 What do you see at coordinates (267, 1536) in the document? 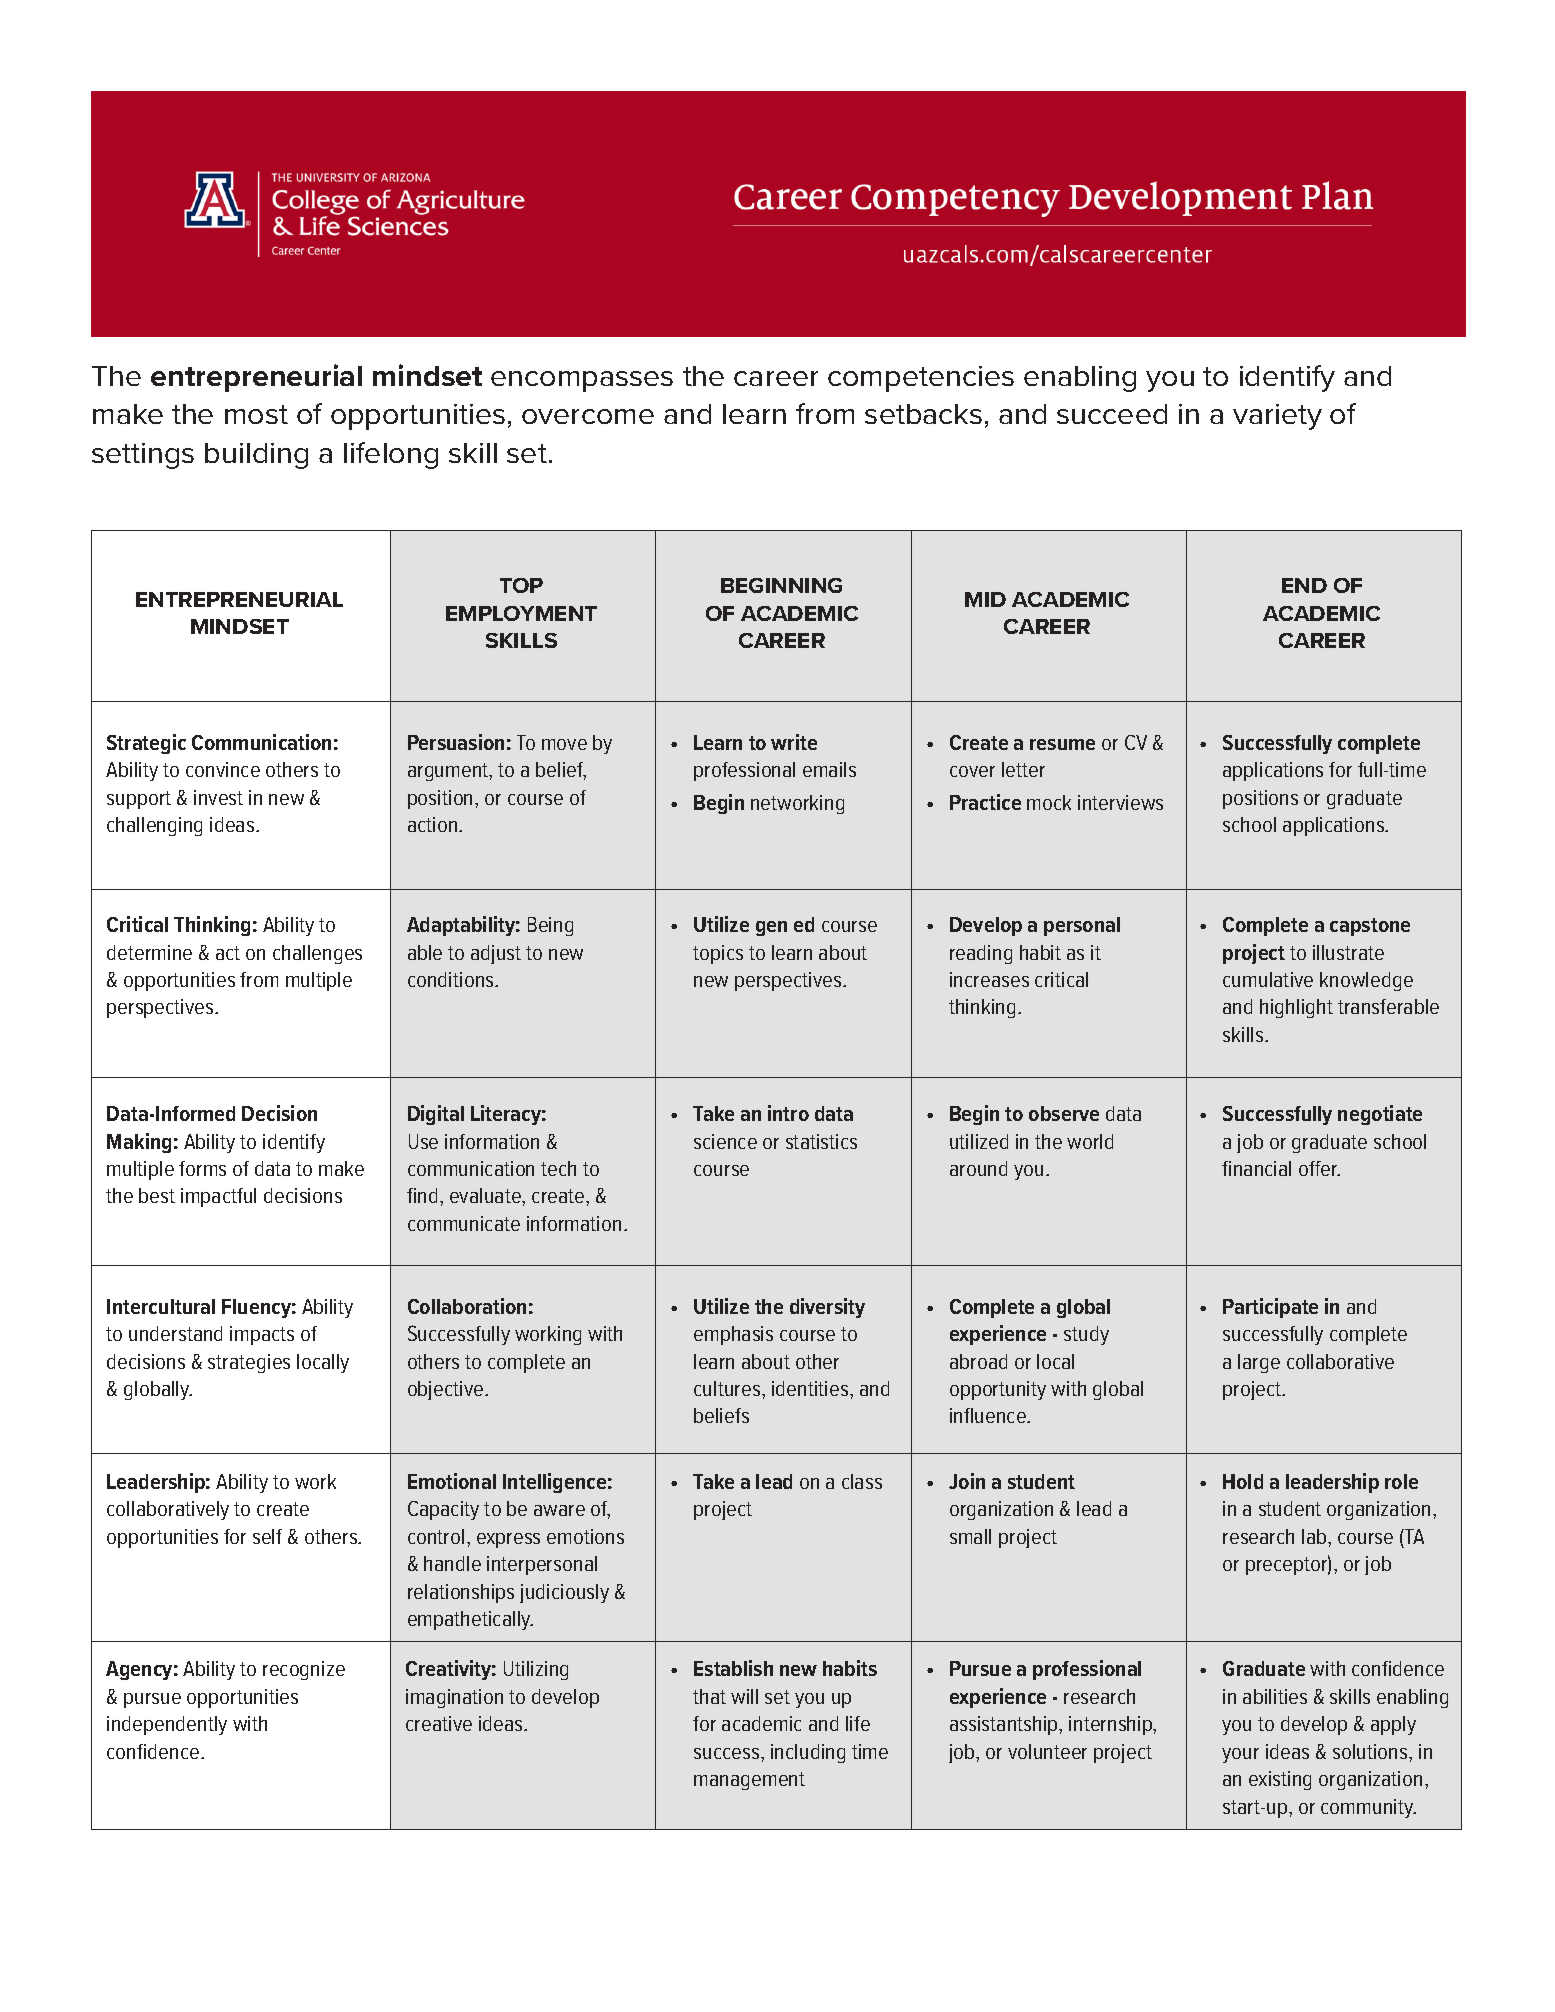
I see `self` at bounding box center [267, 1536].
